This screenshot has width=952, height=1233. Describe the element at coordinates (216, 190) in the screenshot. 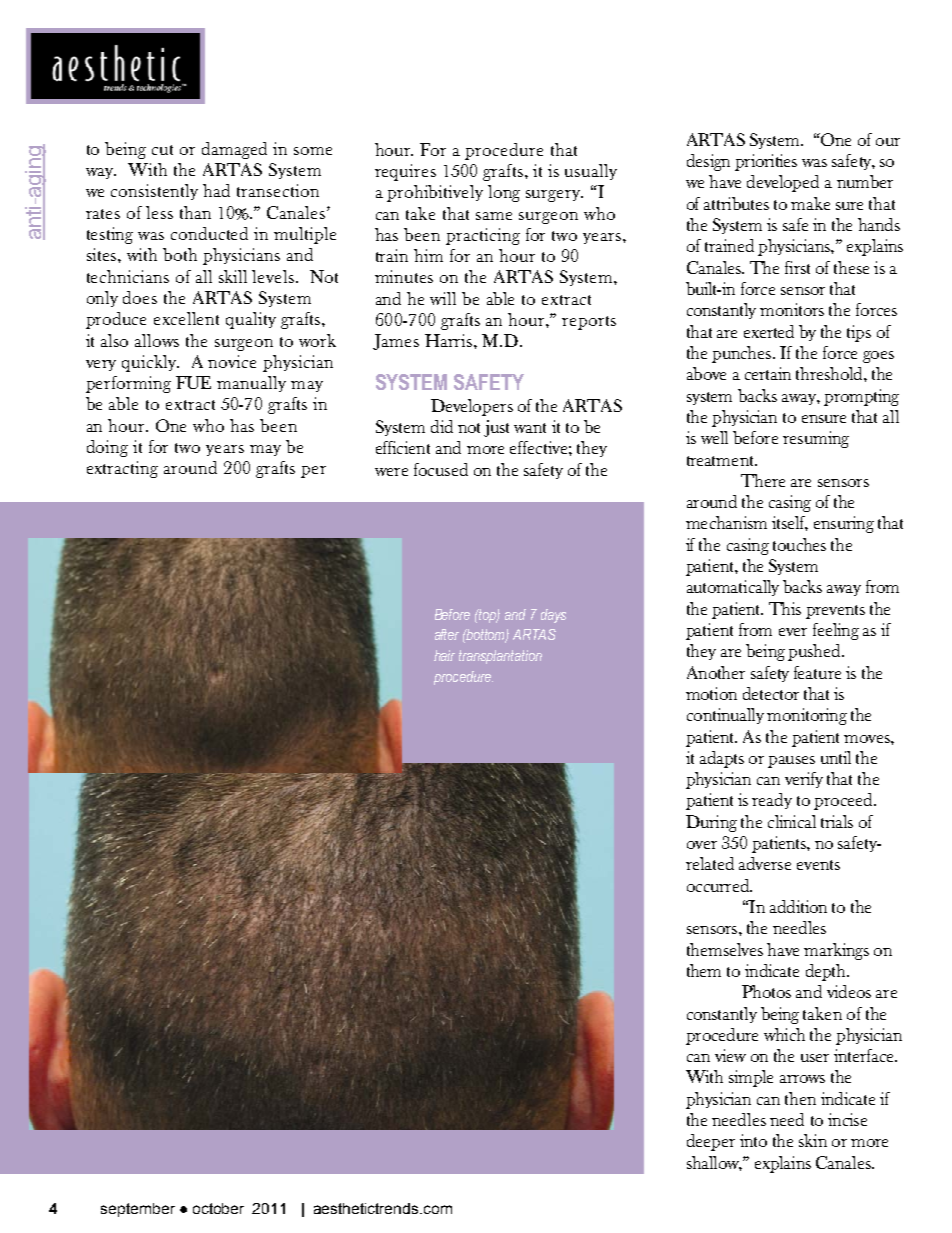

I see `had` at that location.
